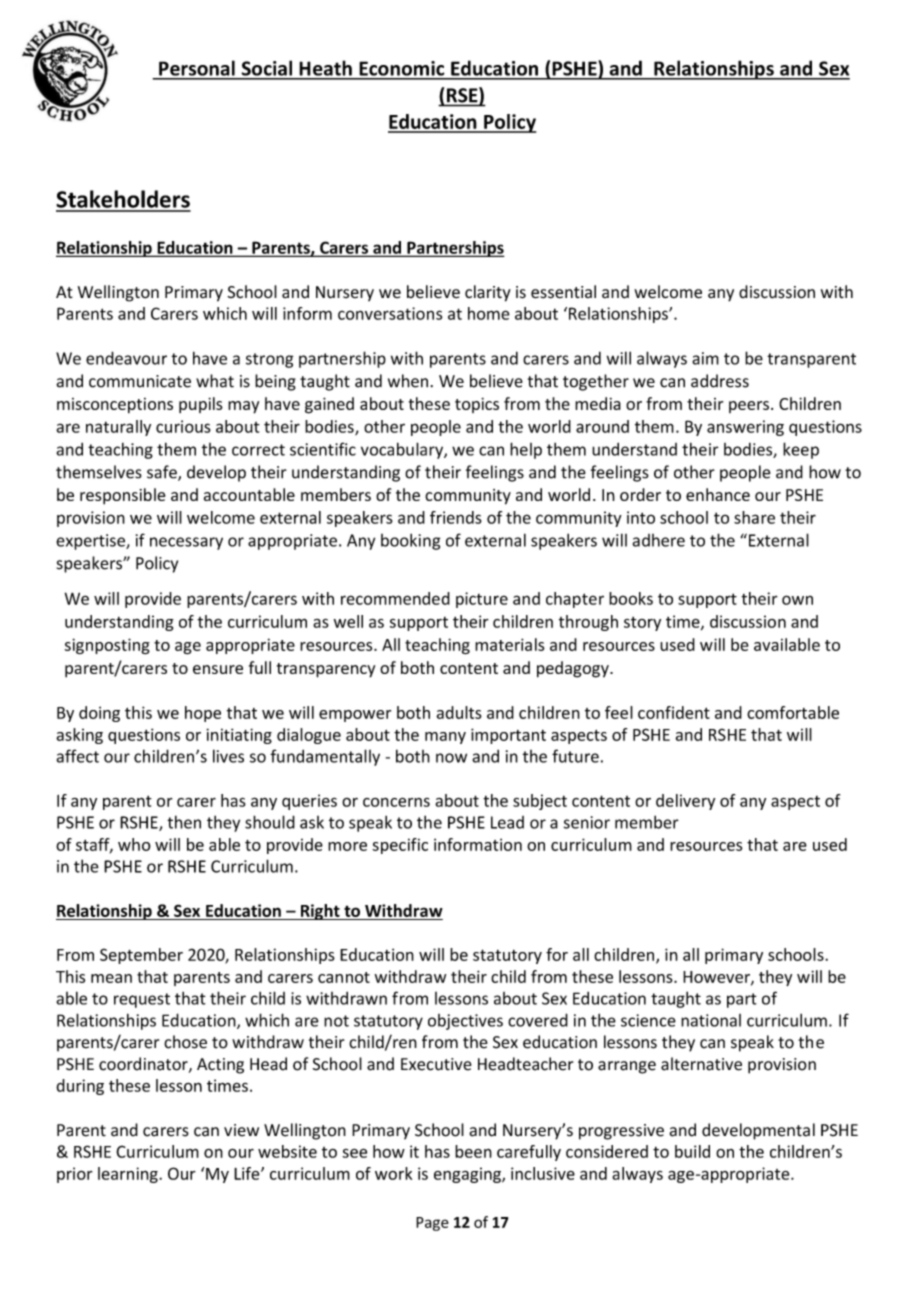 Image resolution: width=924 pixels, height=1308 pixels. I want to click on ensure, so click(218, 669).
